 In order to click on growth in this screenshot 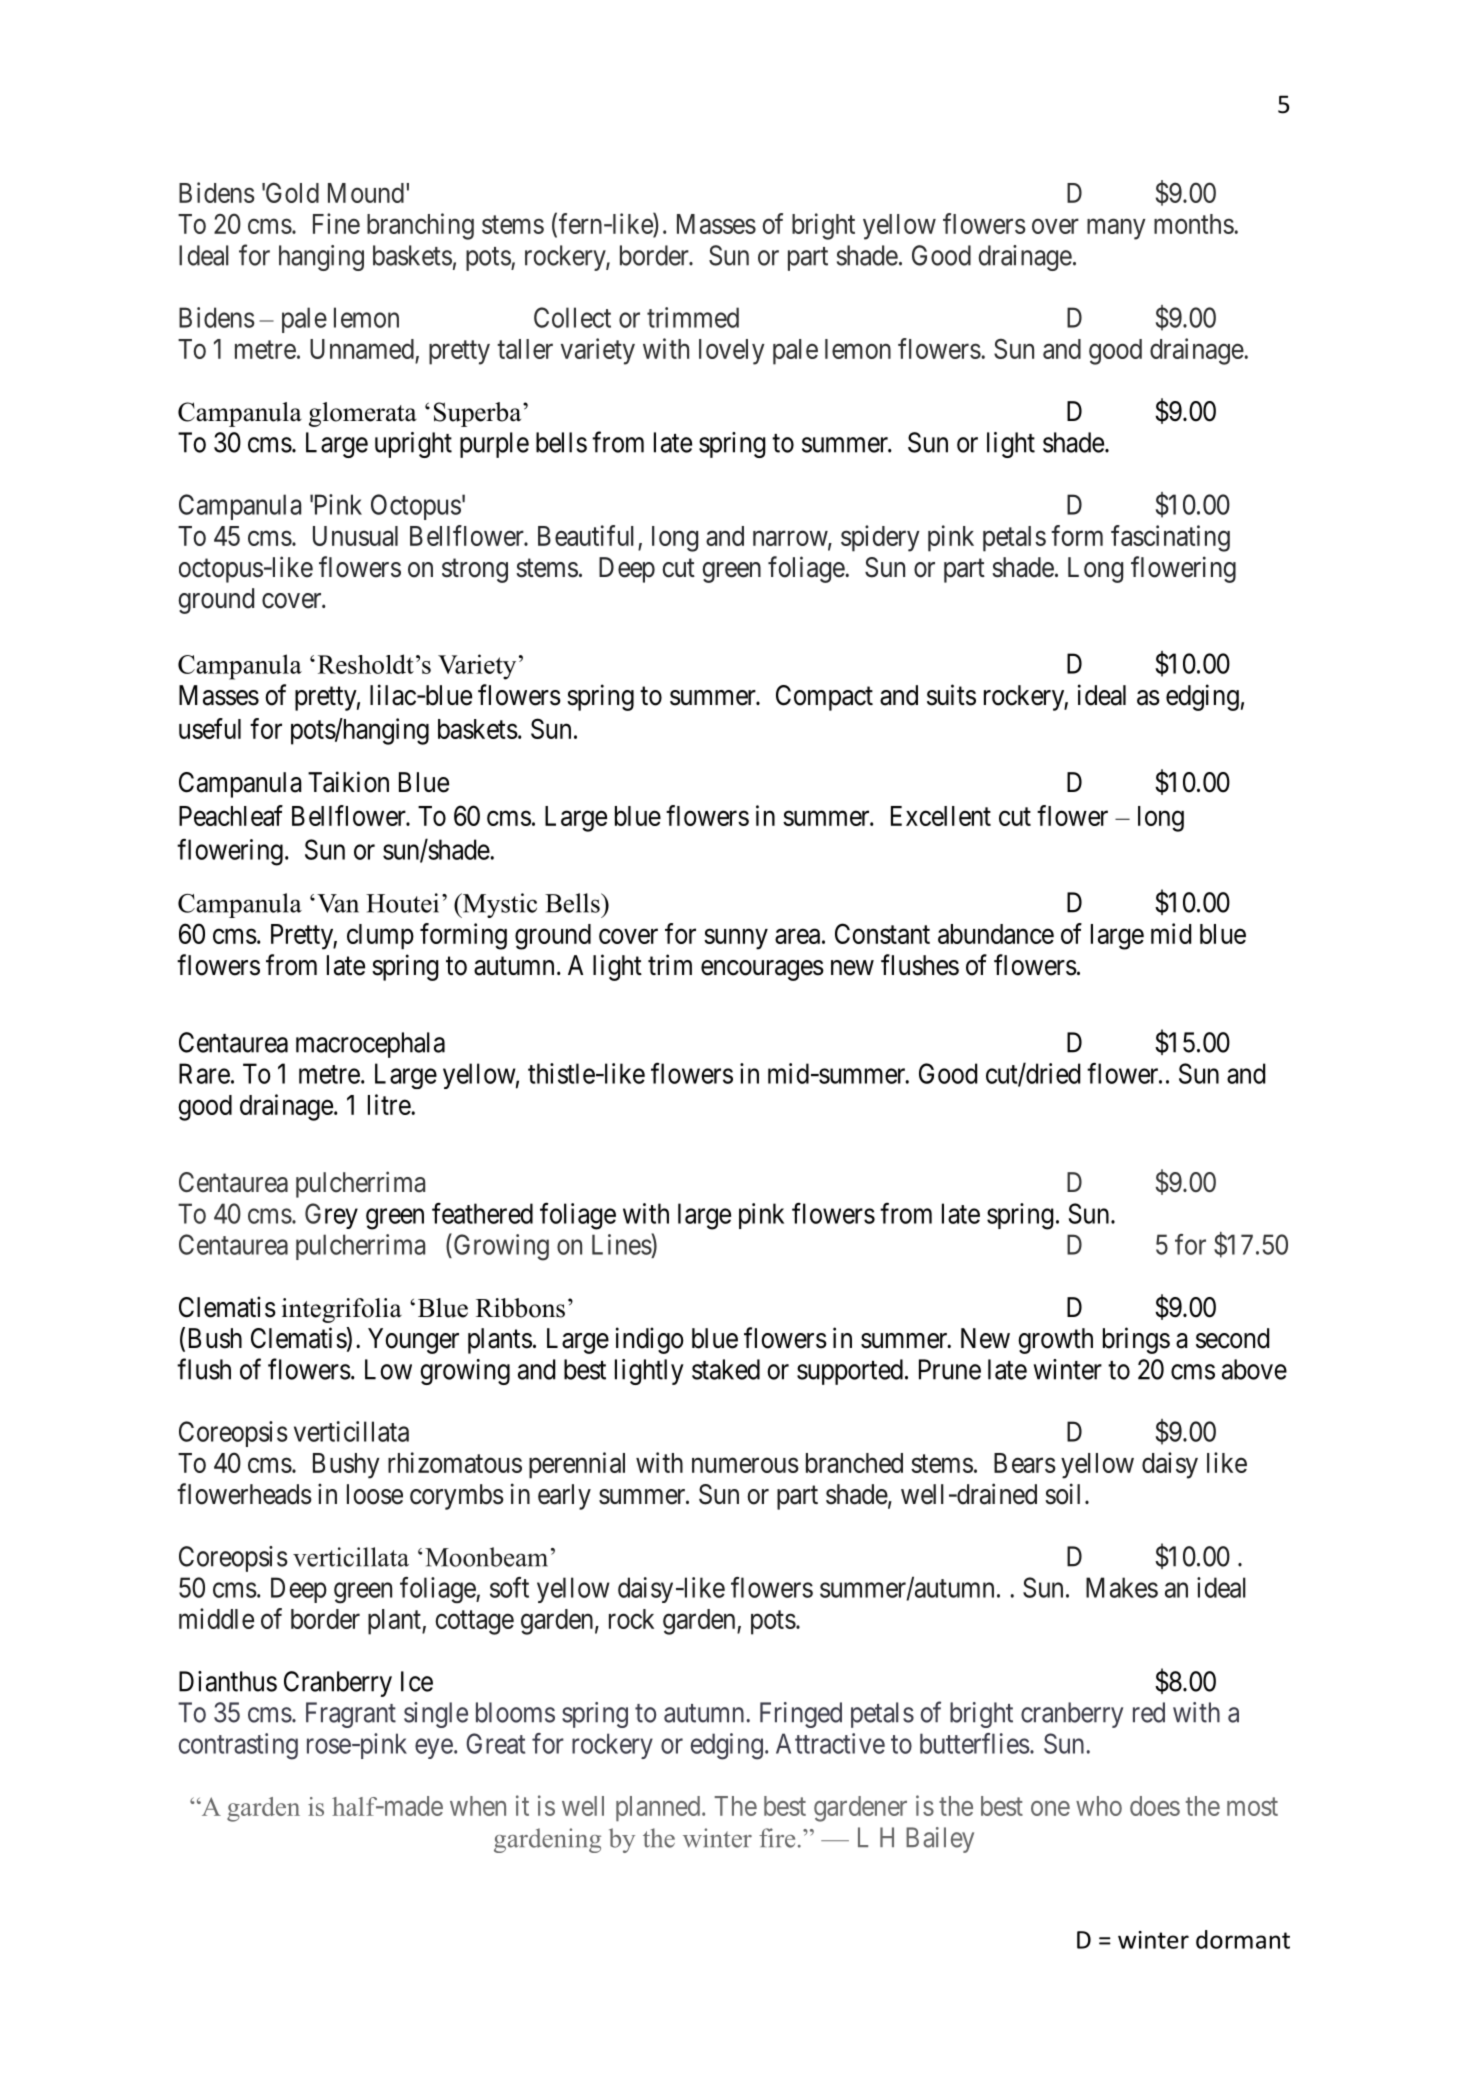, I will do `click(1055, 1341)`.
